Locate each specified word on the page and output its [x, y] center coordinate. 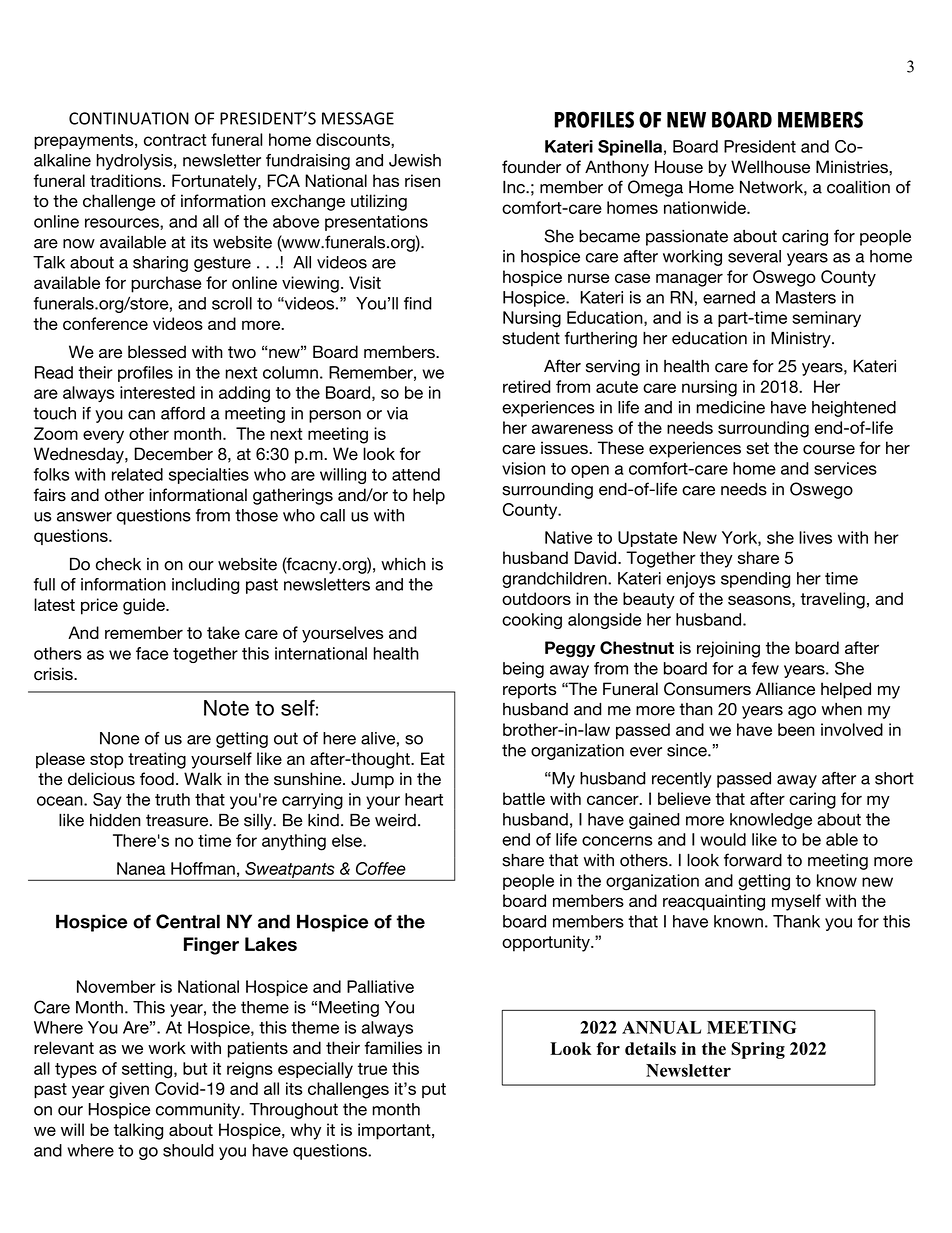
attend [416, 474]
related [137, 474]
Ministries [853, 167]
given [129, 1090]
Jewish [415, 160]
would [723, 839]
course [829, 450]
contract [175, 140]
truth [172, 799]
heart [424, 799]
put [434, 1090]
